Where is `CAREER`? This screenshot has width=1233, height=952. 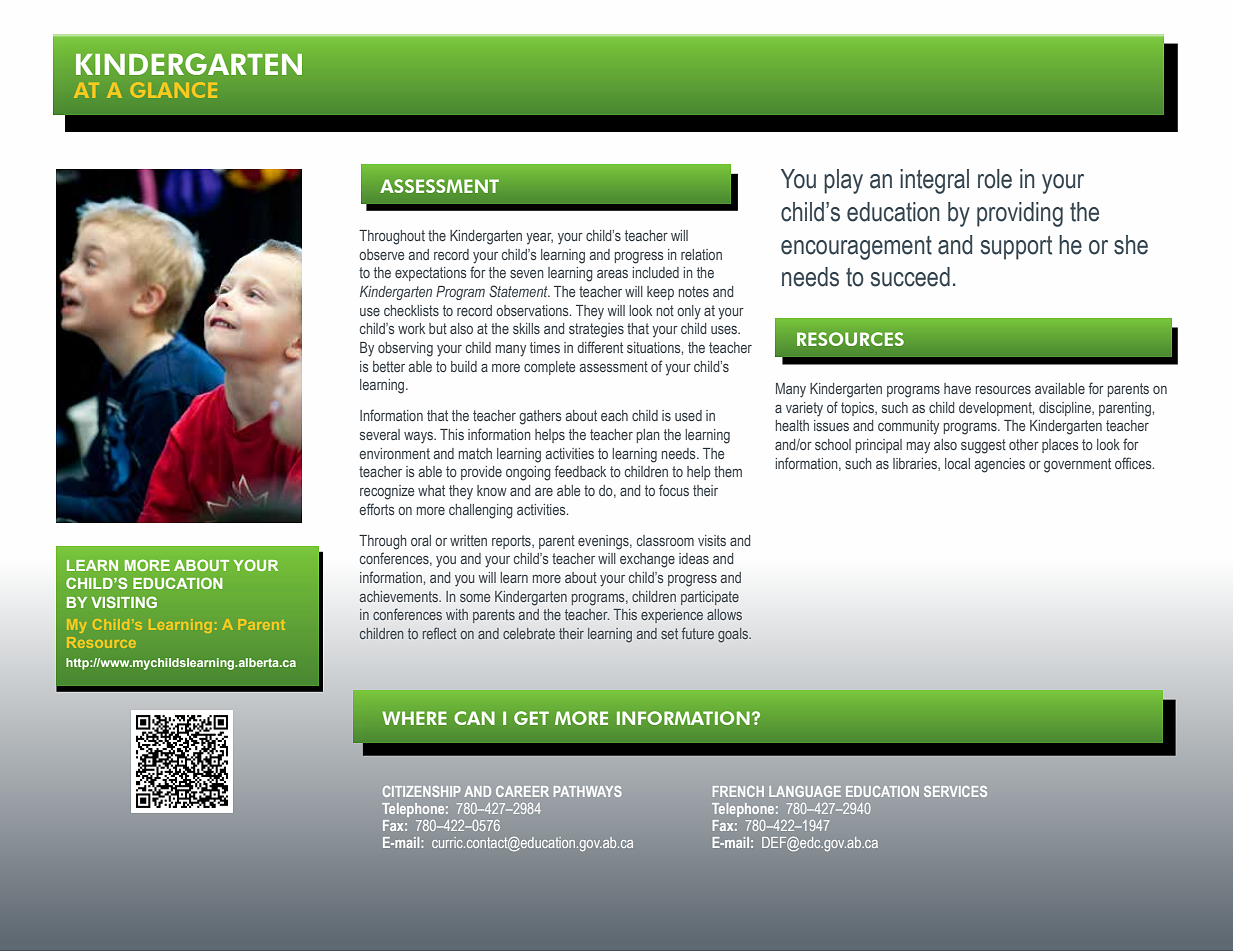
CAREER is located at coordinates (522, 791).
